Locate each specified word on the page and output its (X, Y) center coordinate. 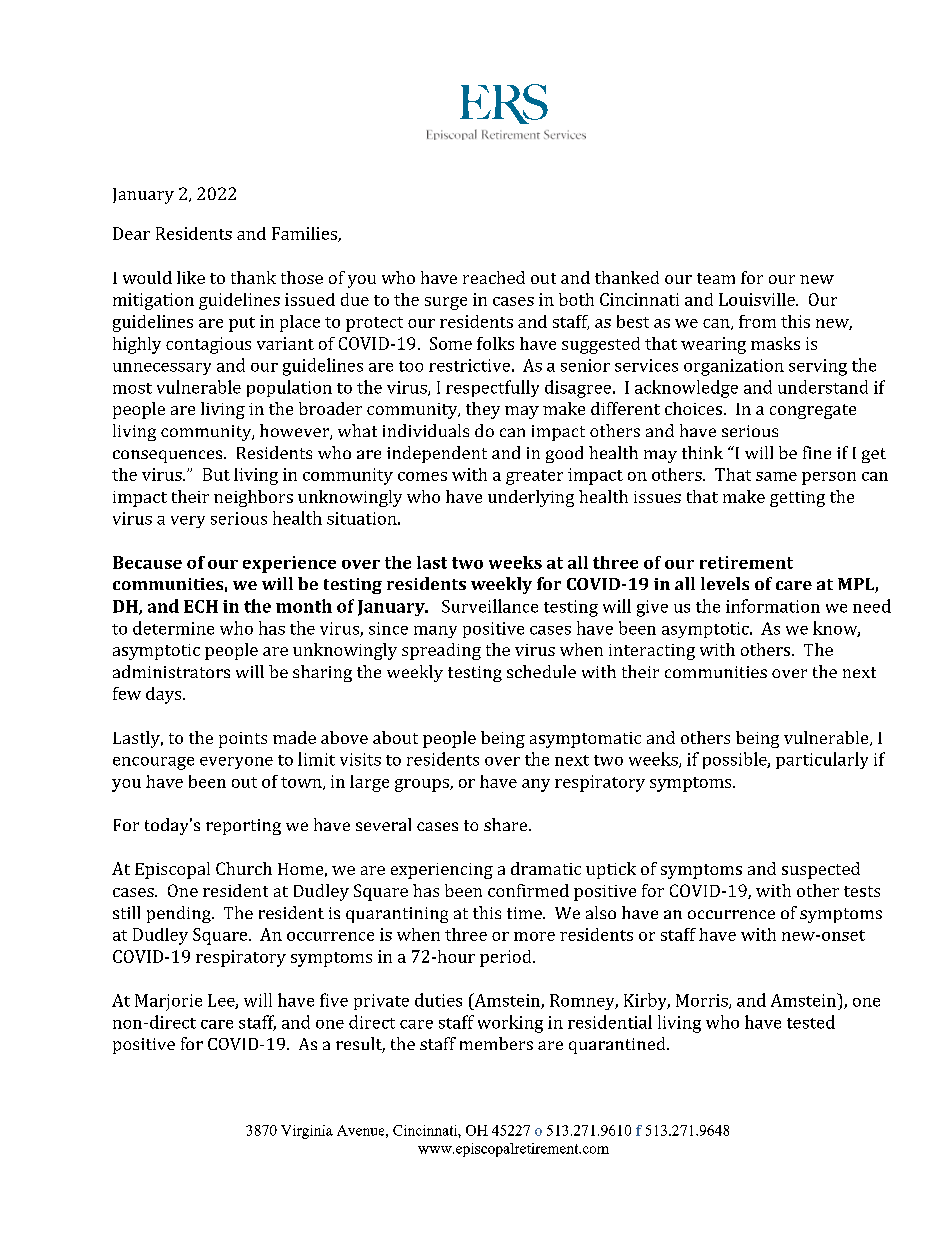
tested (811, 1022)
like (191, 277)
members (496, 1043)
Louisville (758, 299)
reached (494, 277)
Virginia (307, 1132)
